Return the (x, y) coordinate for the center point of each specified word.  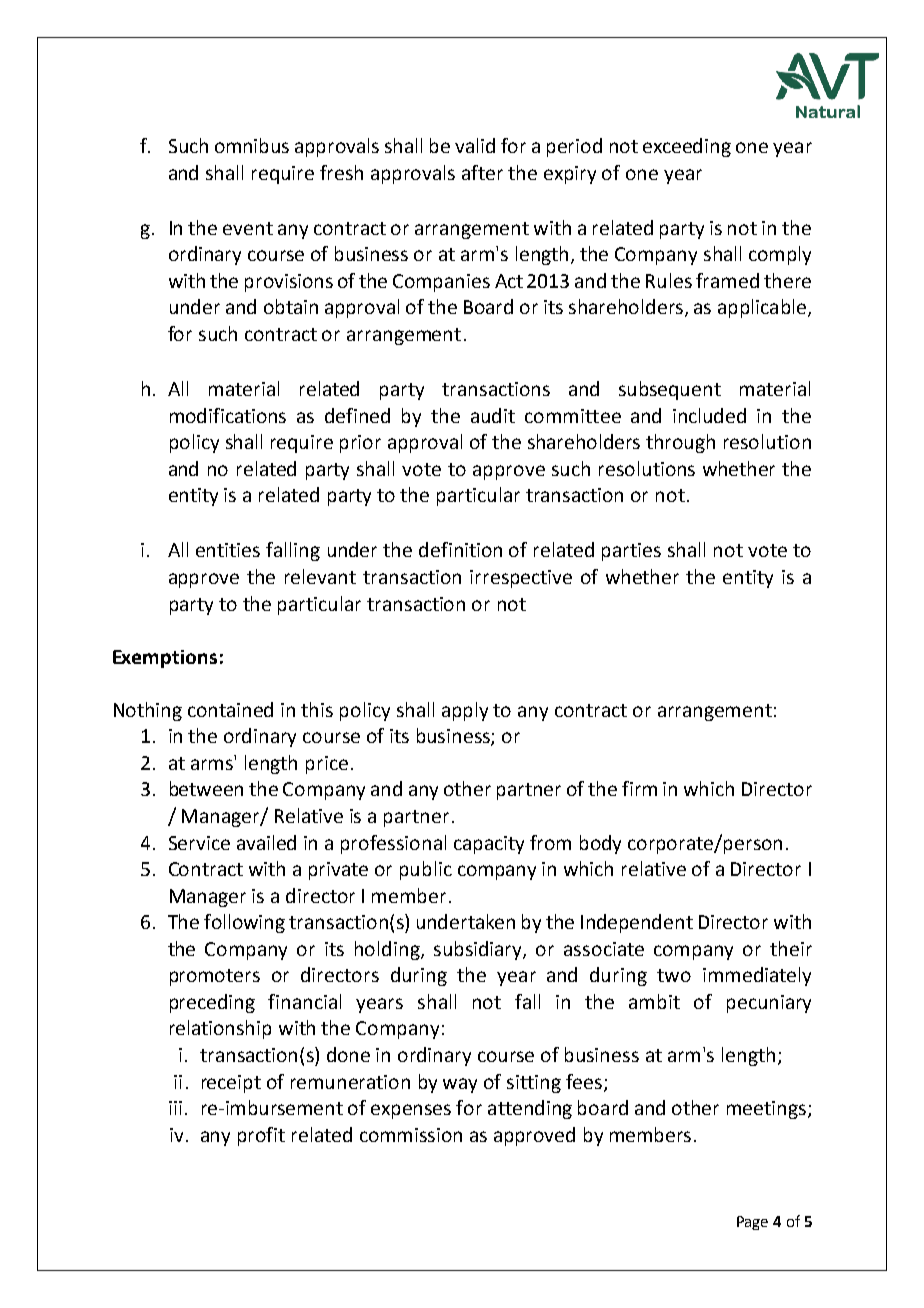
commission (411, 1135)
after (482, 172)
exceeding (687, 147)
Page (752, 1223)
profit (261, 1136)
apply (465, 711)
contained (230, 709)
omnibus (252, 145)
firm (639, 788)
